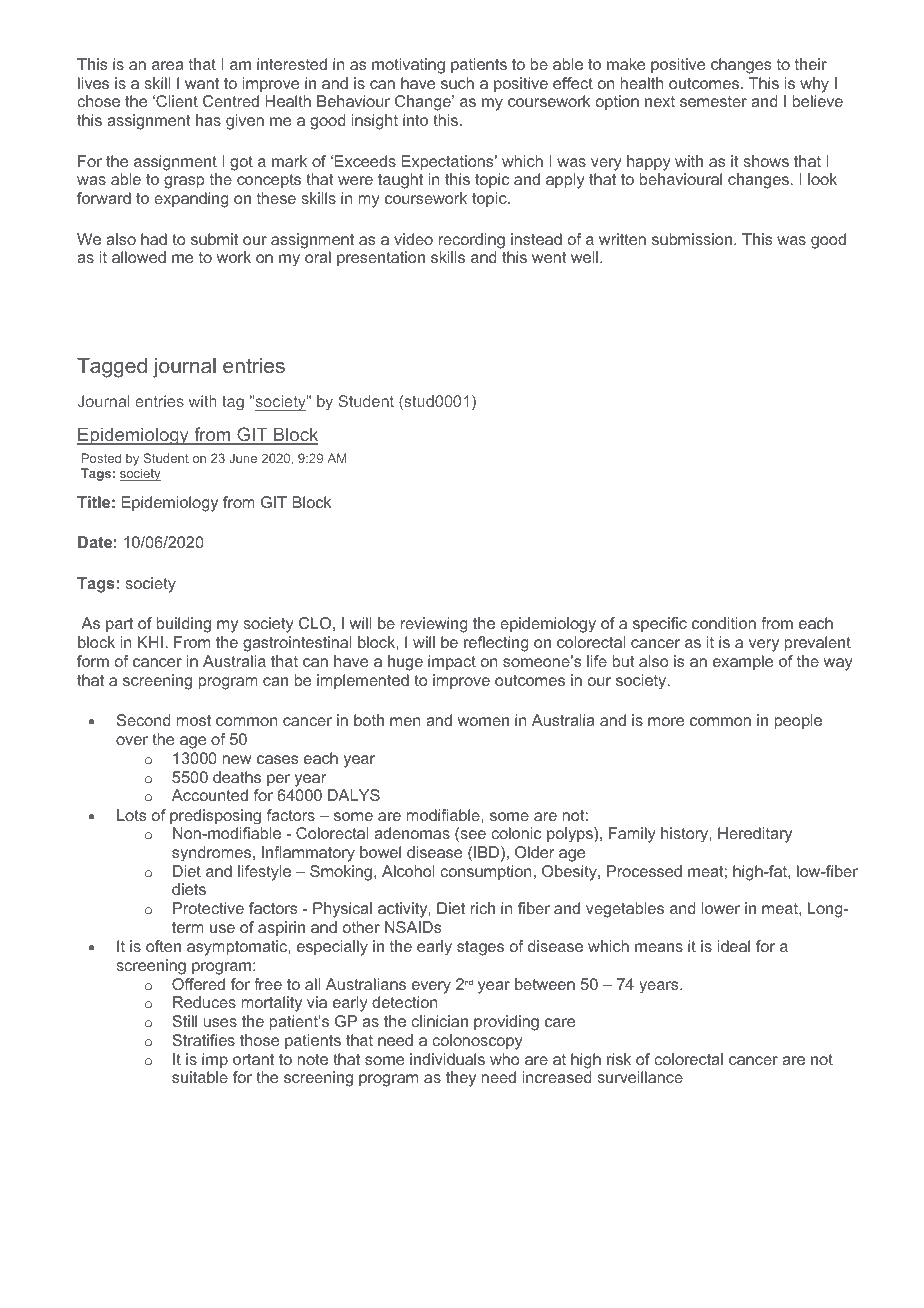 Image resolution: width=924 pixels, height=1308 pixels. Describe the element at coordinates (516, 833) in the image. I see `colonic` at that location.
